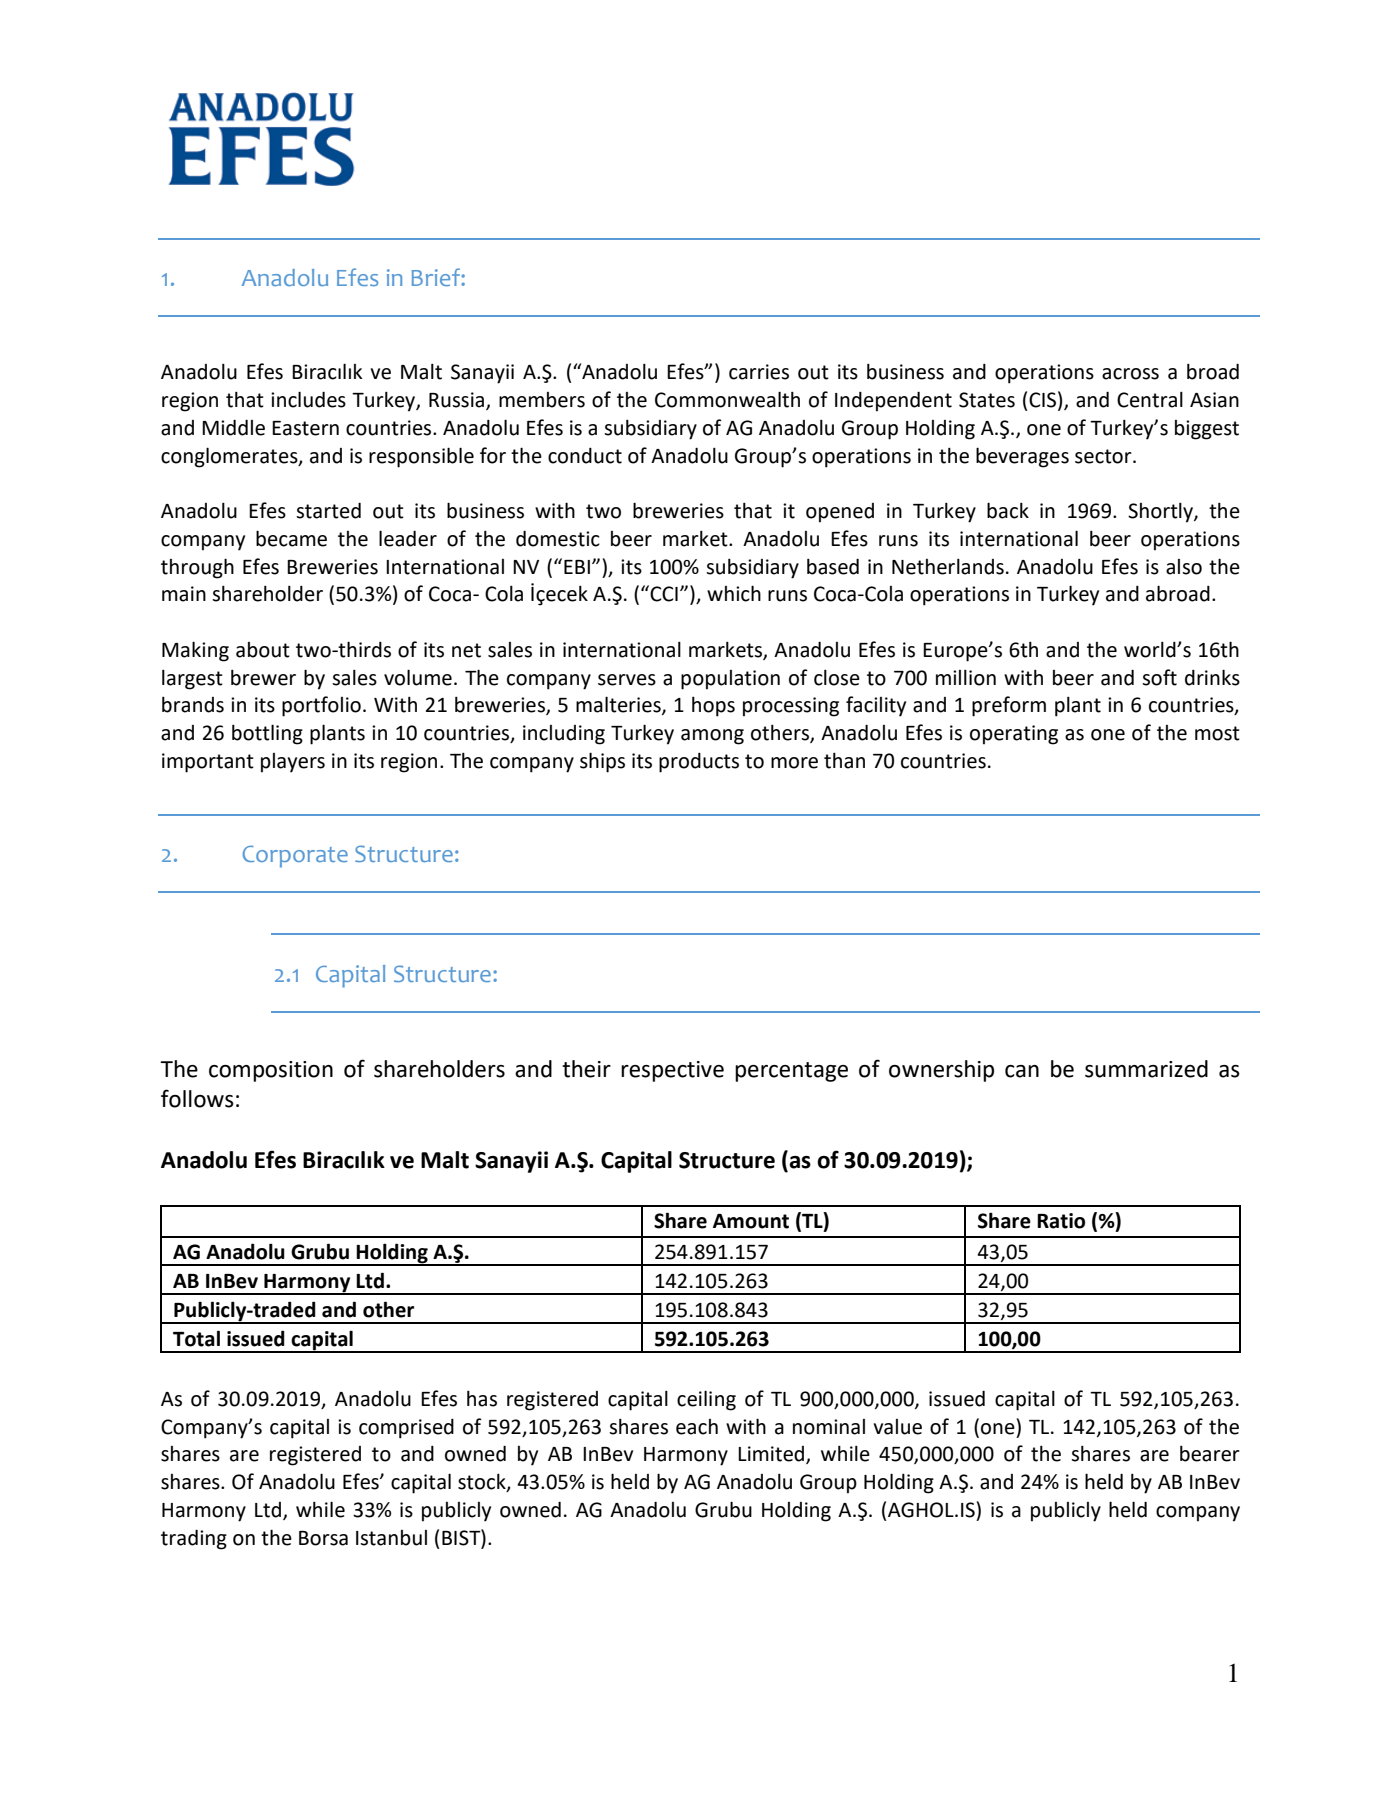 Image resolution: width=1391 pixels, height=1800 pixels. I want to click on Istanbul, so click(391, 1538).
